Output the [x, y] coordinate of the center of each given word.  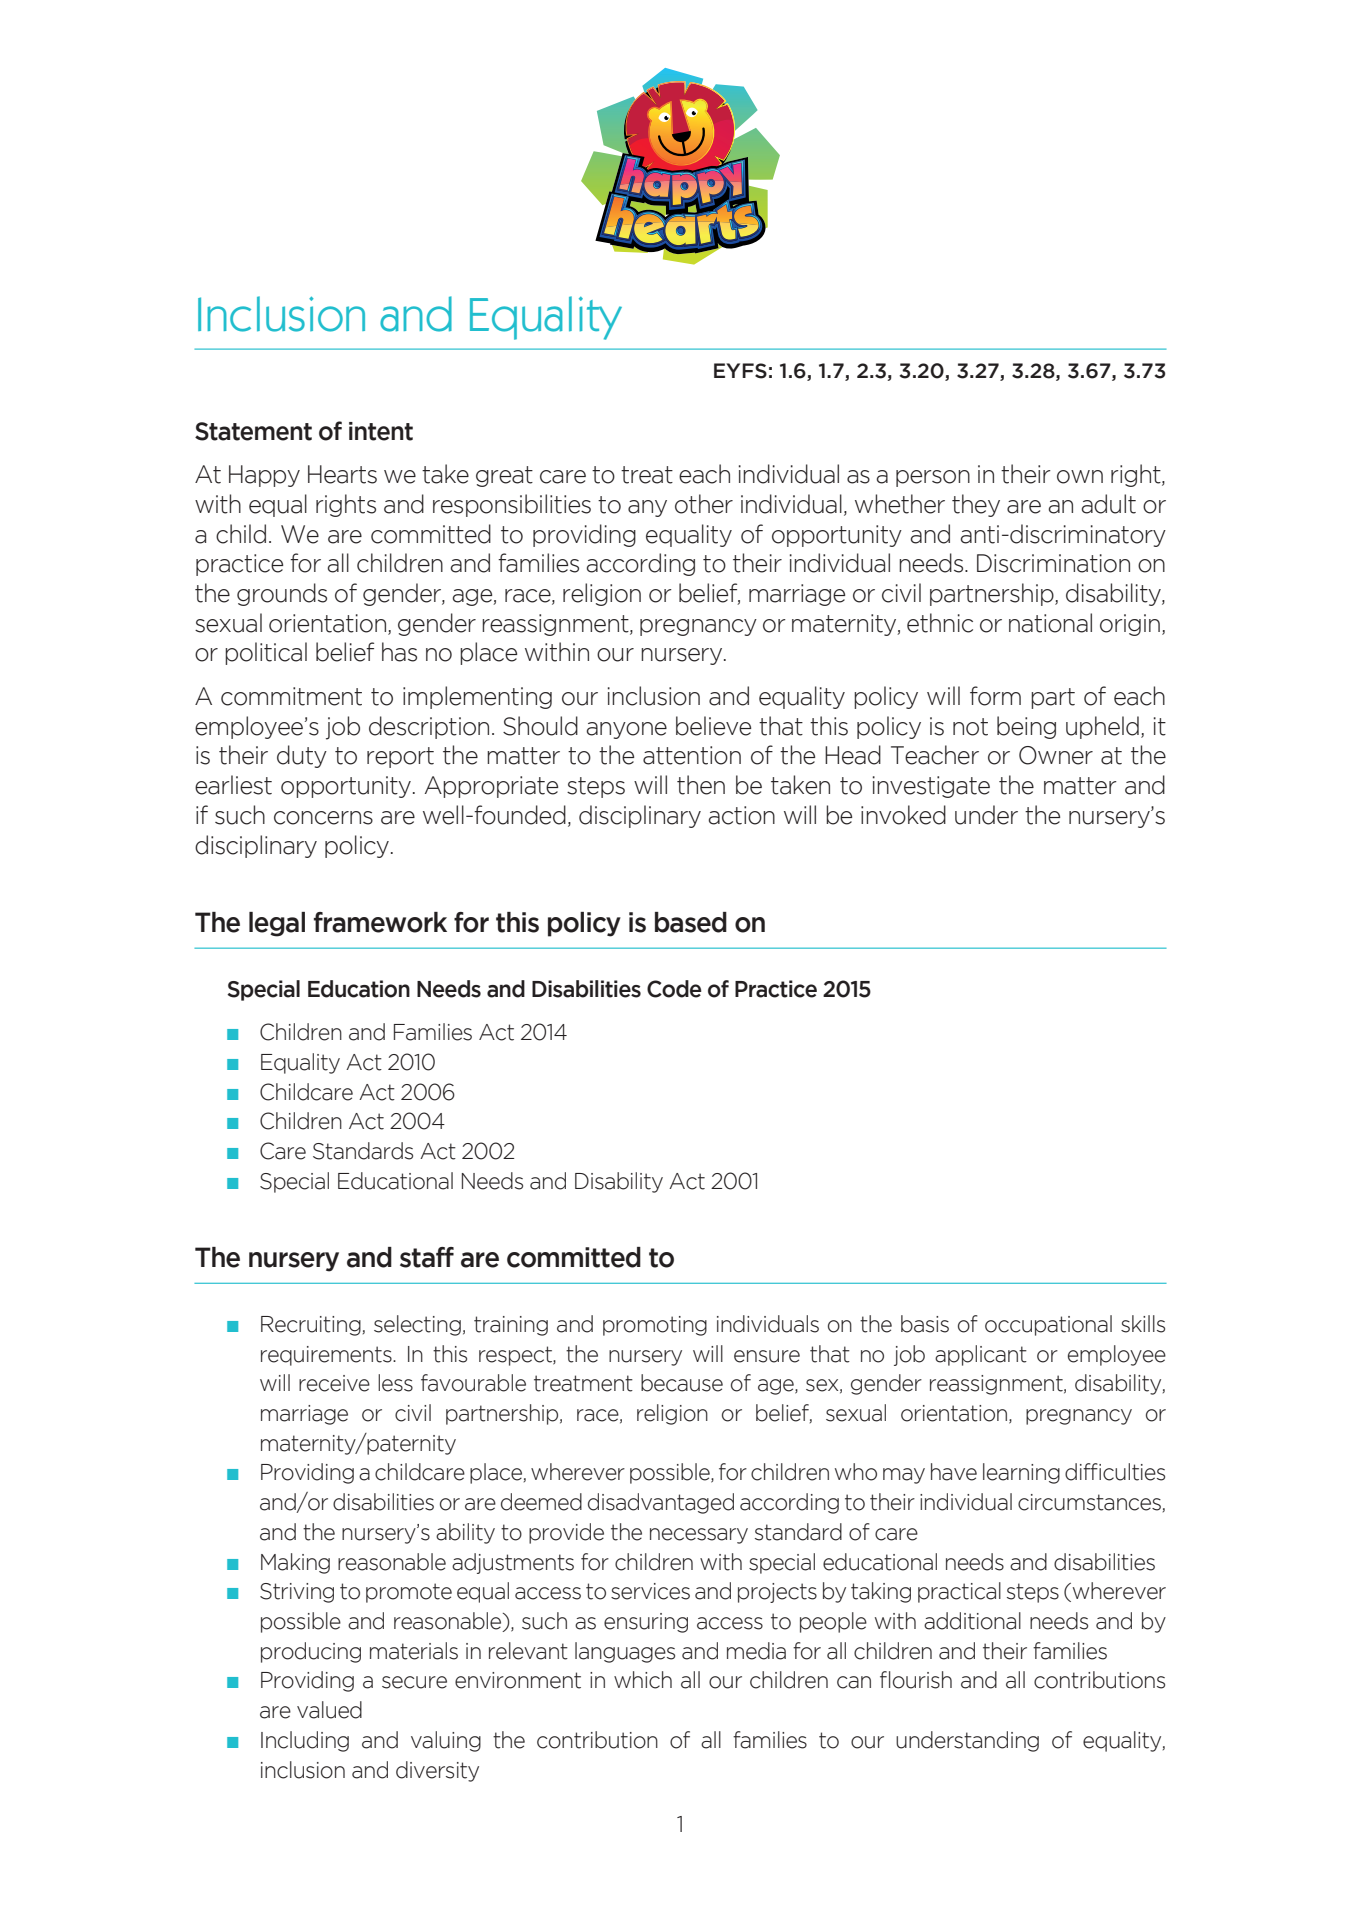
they [976, 505]
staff [427, 1257]
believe [713, 726]
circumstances [1089, 1502]
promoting [655, 1326]
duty [302, 756]
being [1026, 727]
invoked [903, 815]
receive [334, 1383]
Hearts [342, 474]
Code [674, 989]
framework [380, 922]
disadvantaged [661, 1503]
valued [329, 1710]
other [704, 504]
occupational [1048, 1325]
